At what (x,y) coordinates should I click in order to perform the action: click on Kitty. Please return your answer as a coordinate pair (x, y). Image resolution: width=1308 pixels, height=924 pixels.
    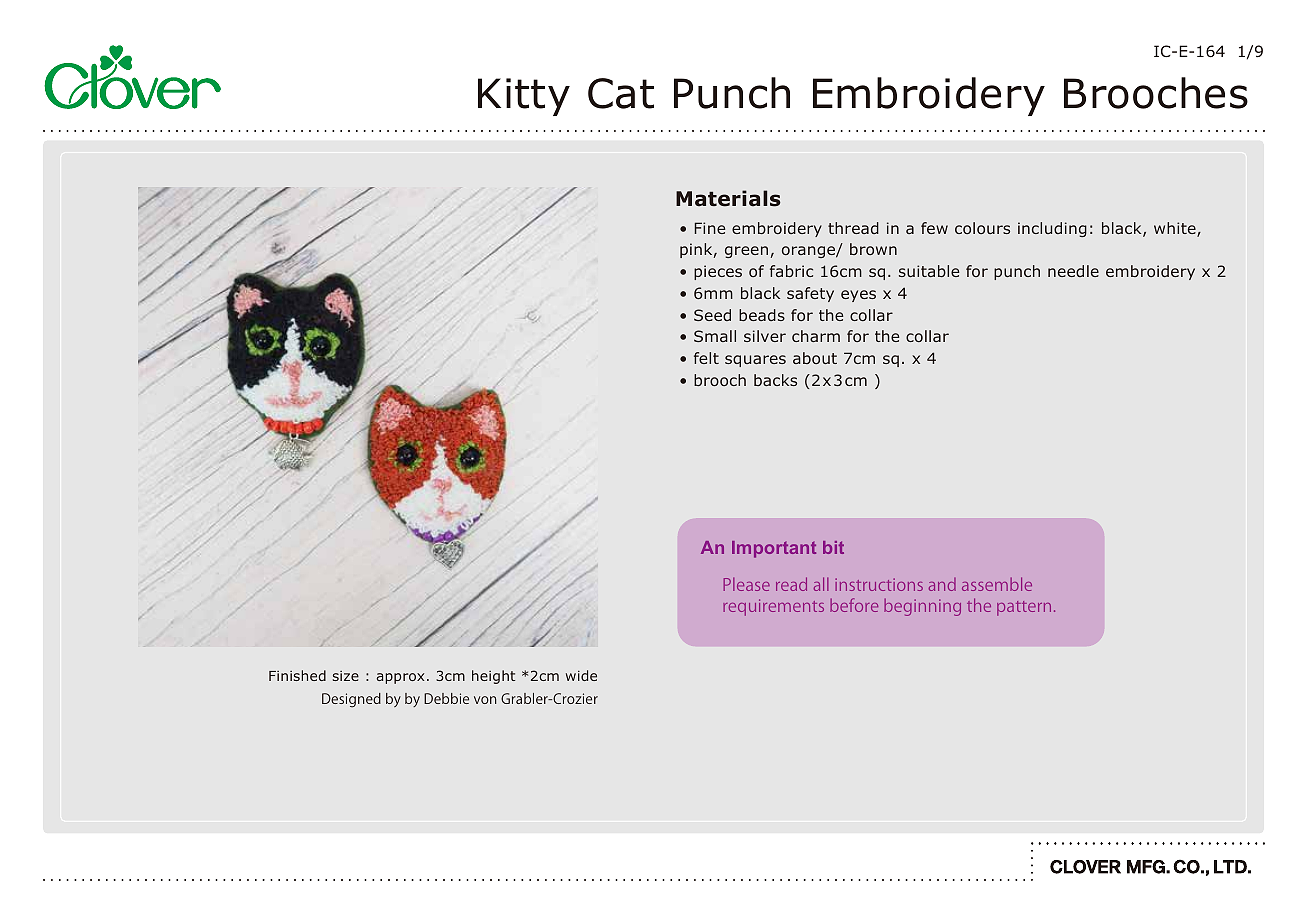
    Looking at the image, I should click on (524, 97).
